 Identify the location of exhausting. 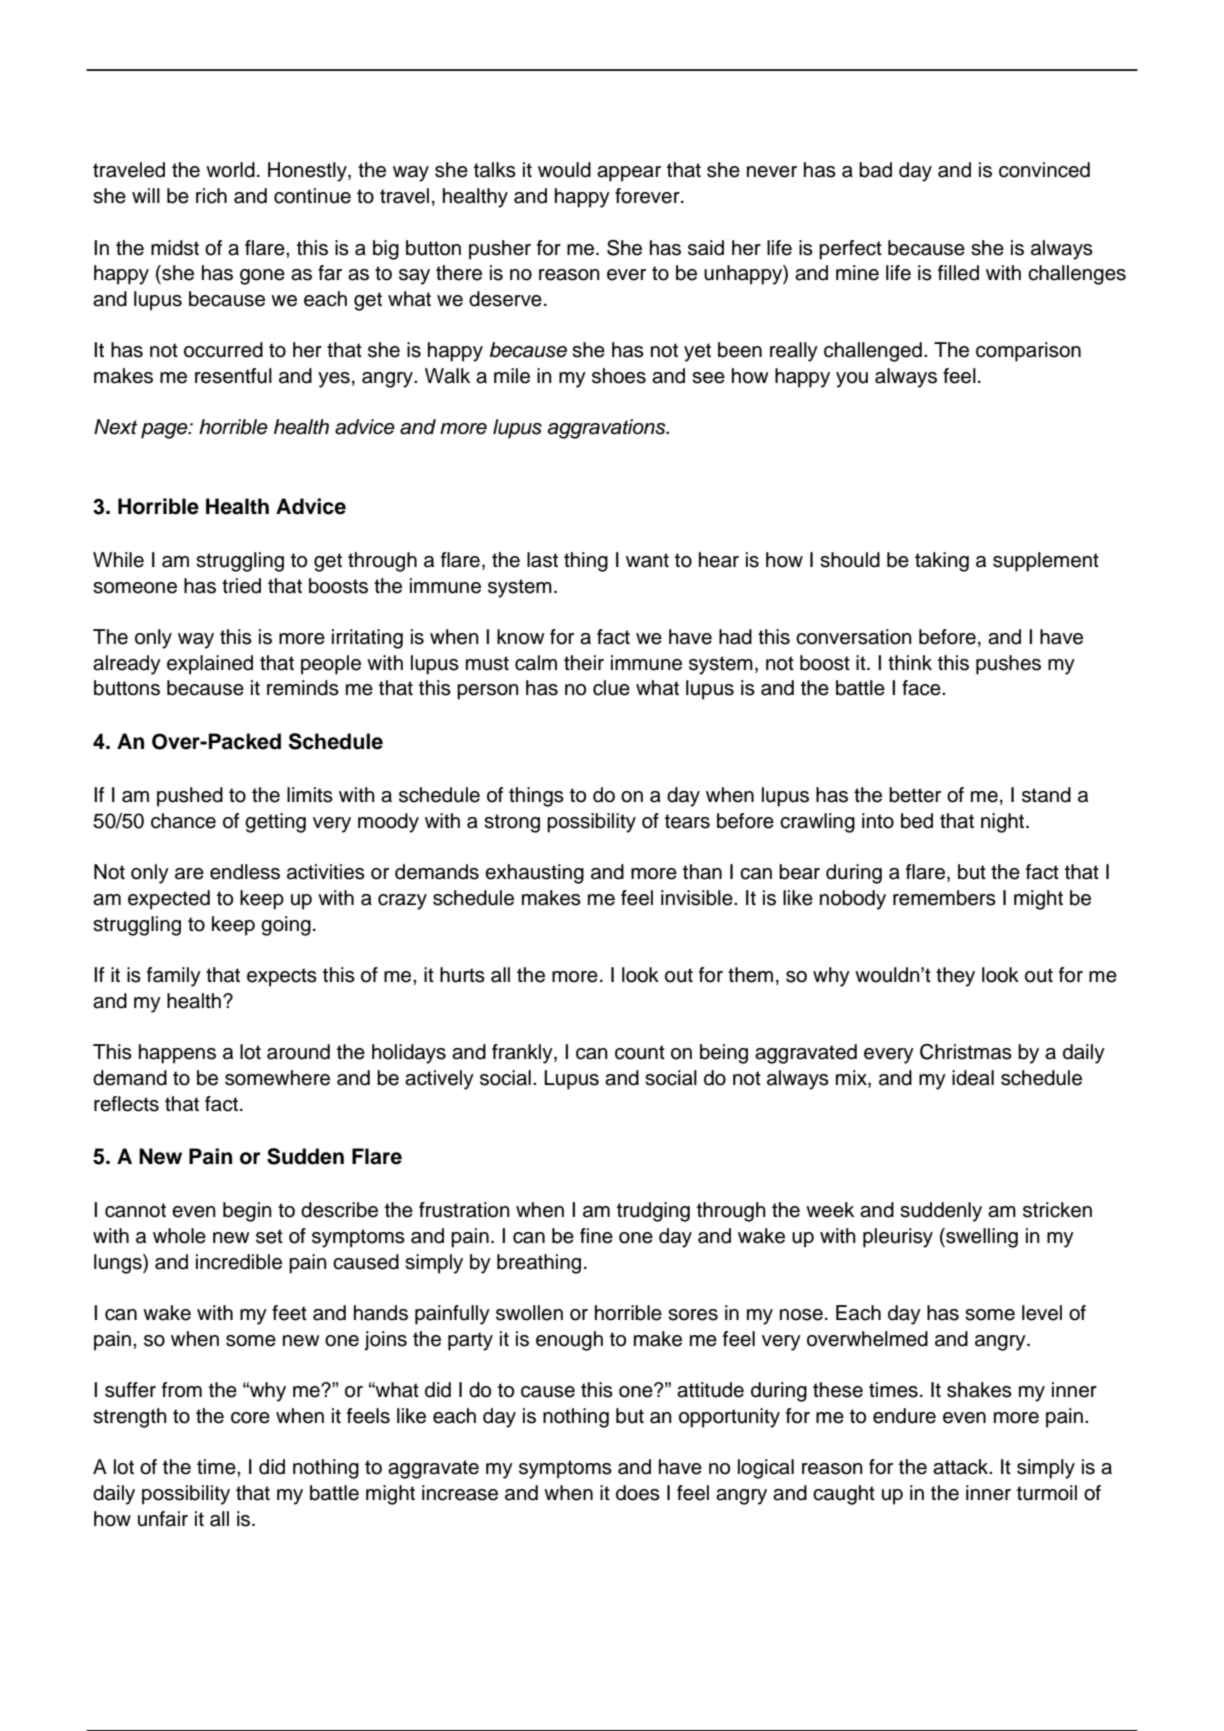
(534, 874).
